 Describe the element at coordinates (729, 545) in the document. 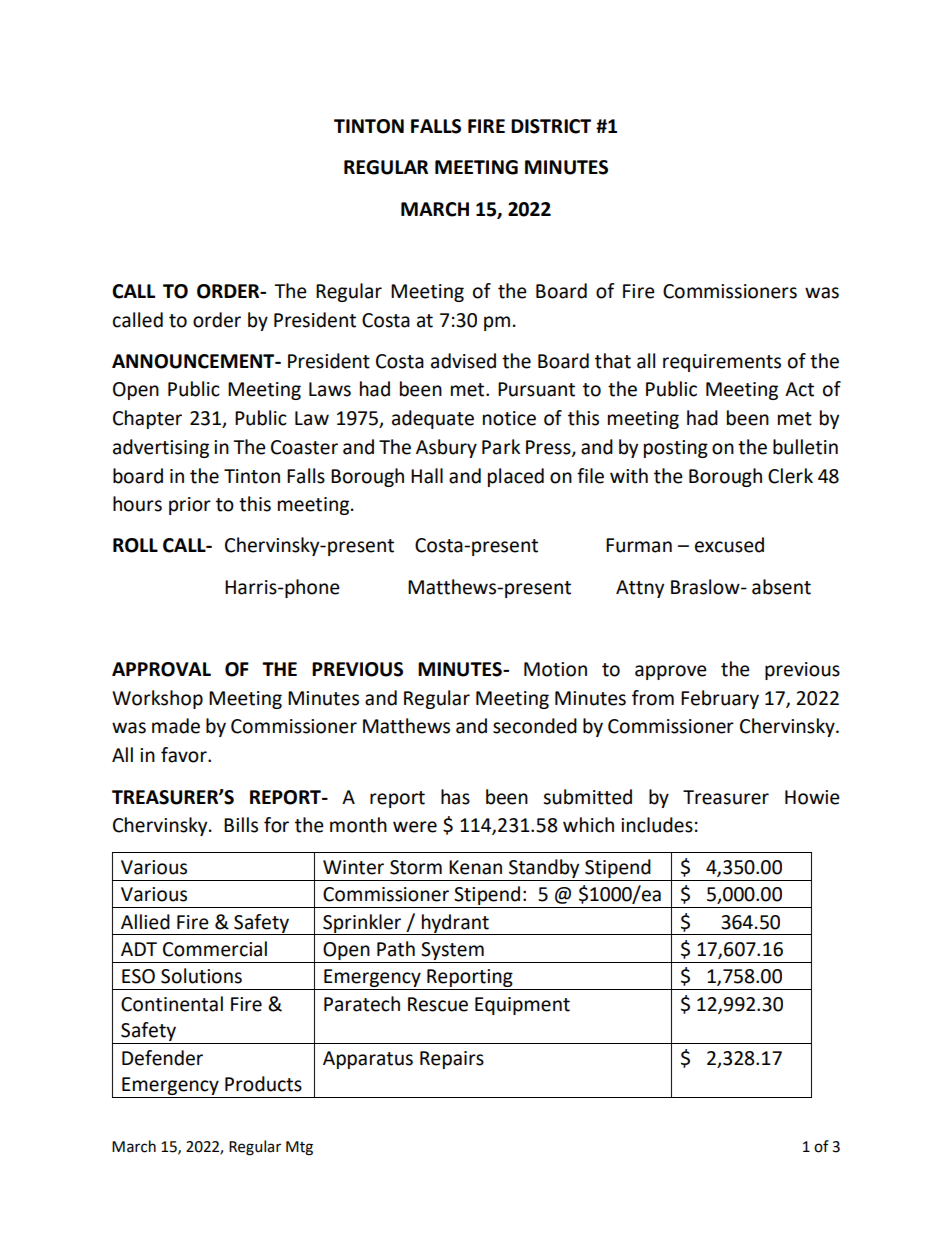

I see `excused` at that location.
